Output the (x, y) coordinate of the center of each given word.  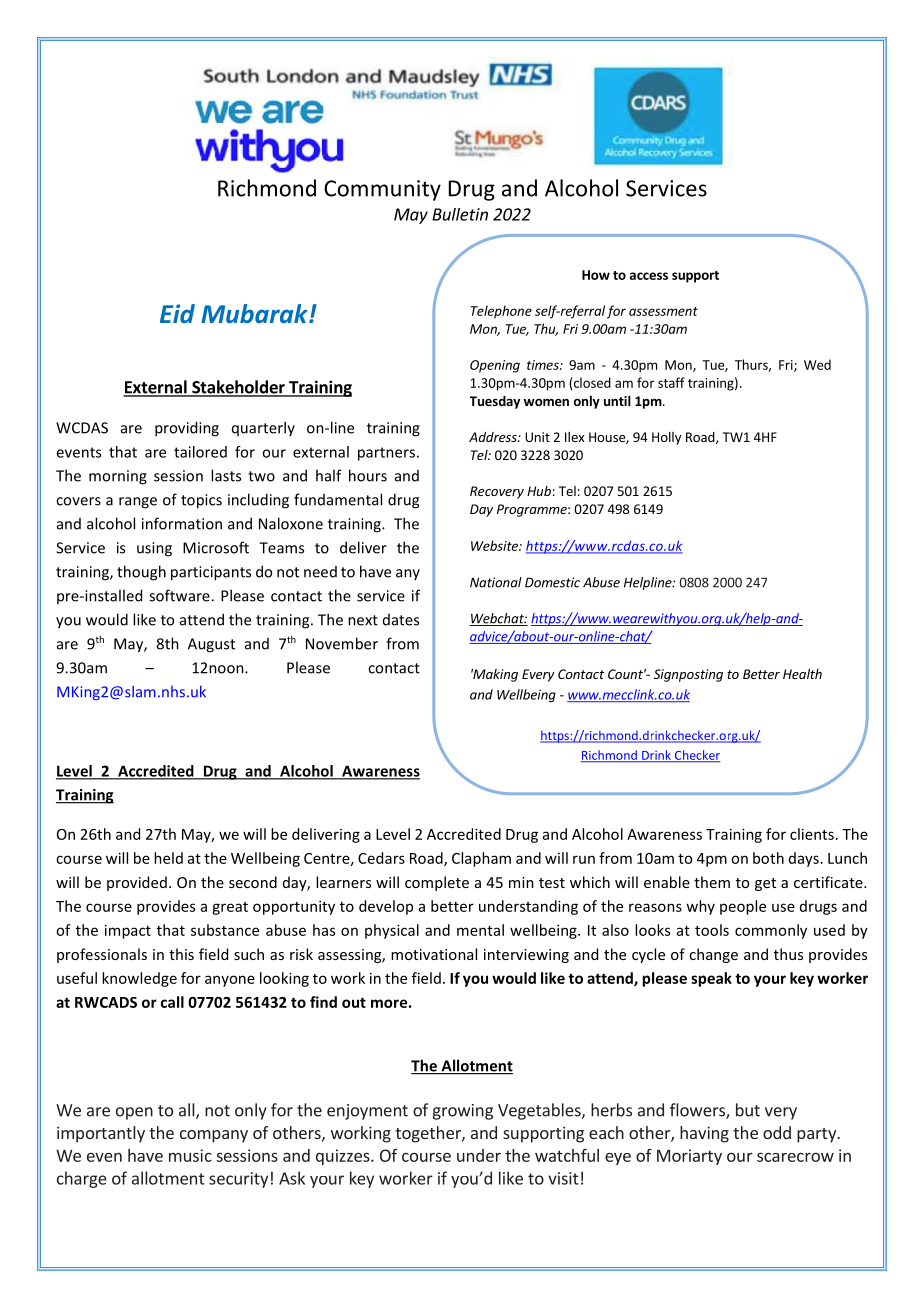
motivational (434, 954)
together (429, 1134)
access (649, 276)
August (211, 645)
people (743, 907)
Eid (177, 313)
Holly (666, 438)
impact (128, 931)
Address (494, 437)
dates (401, 620)
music (190, 1155)
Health (802, 674)
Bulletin (460, 214)
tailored (200, 452)
